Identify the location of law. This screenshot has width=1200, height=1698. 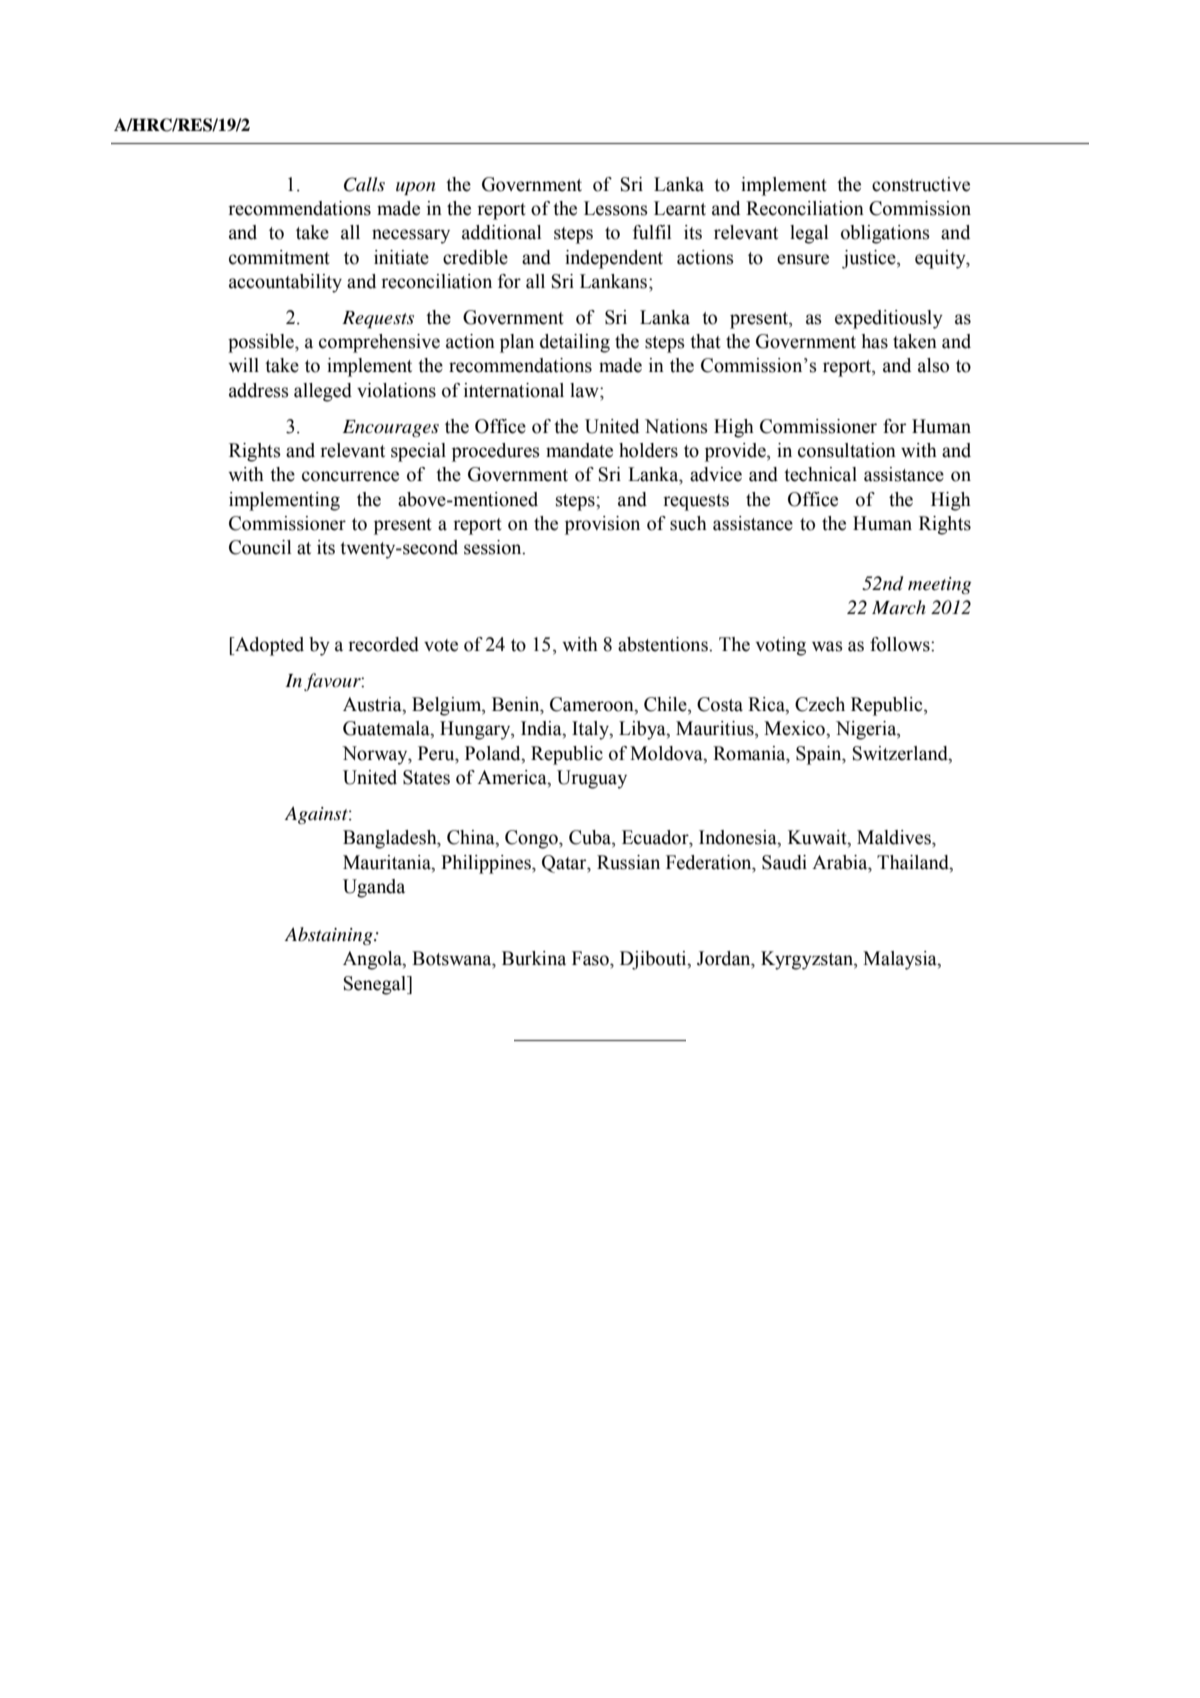
(585, 390).
